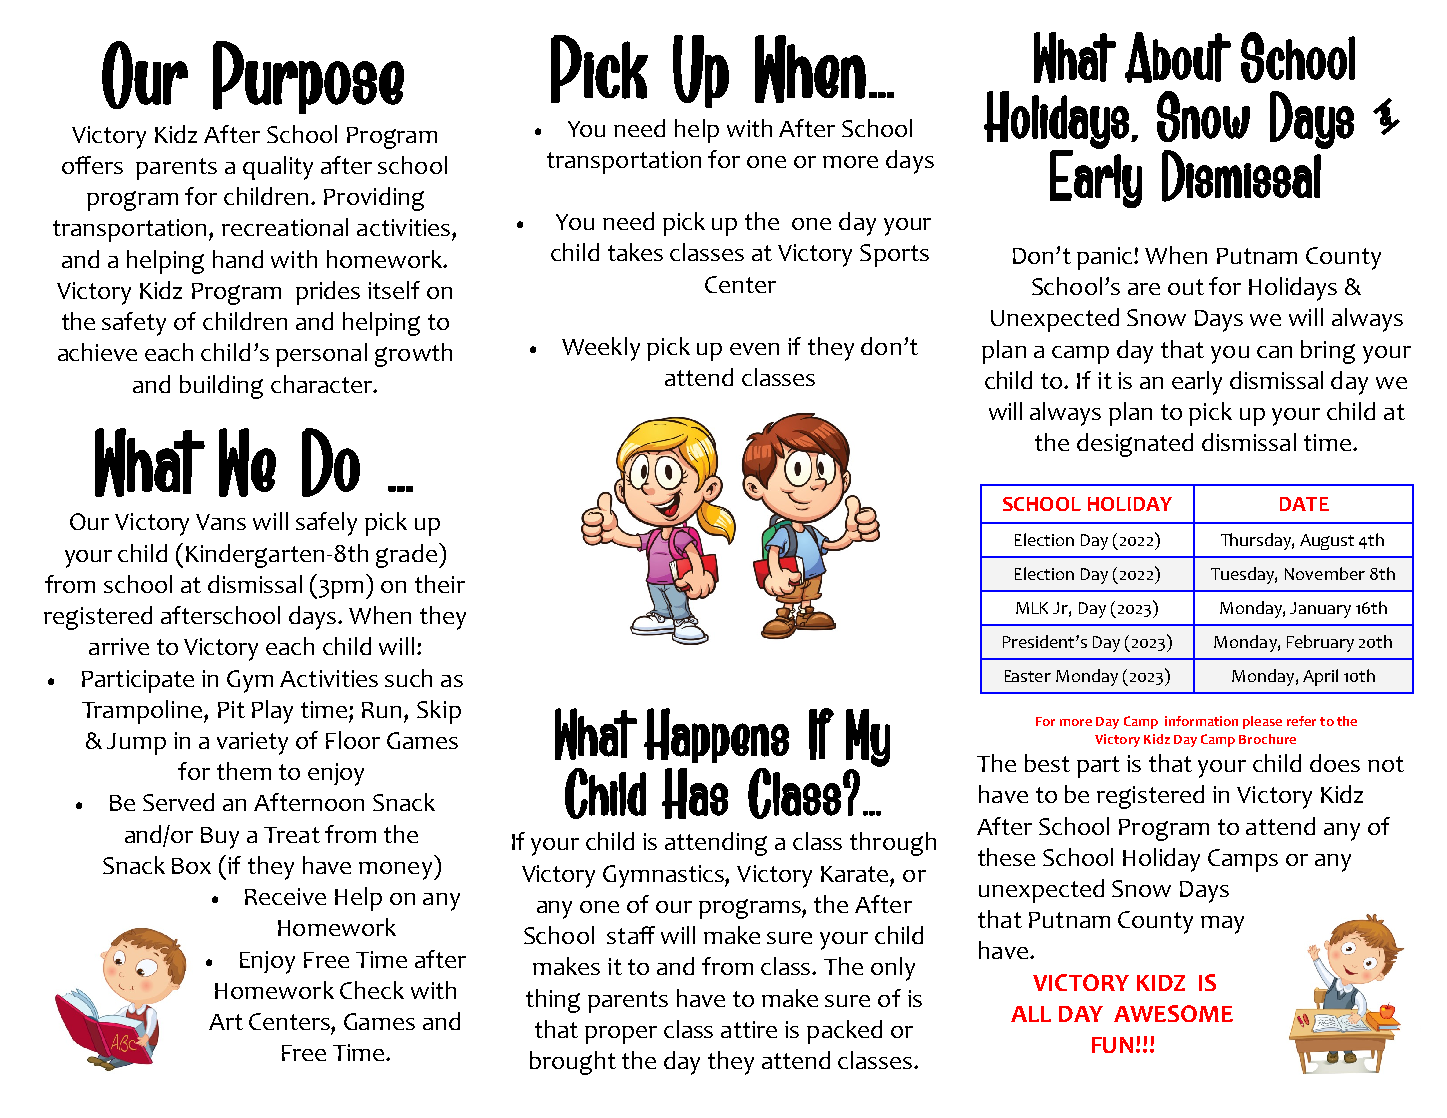 The width and height of the document is (1447, 1118). Describe the element at coordinates (440, 584) in the document. I see `their` at that location.
